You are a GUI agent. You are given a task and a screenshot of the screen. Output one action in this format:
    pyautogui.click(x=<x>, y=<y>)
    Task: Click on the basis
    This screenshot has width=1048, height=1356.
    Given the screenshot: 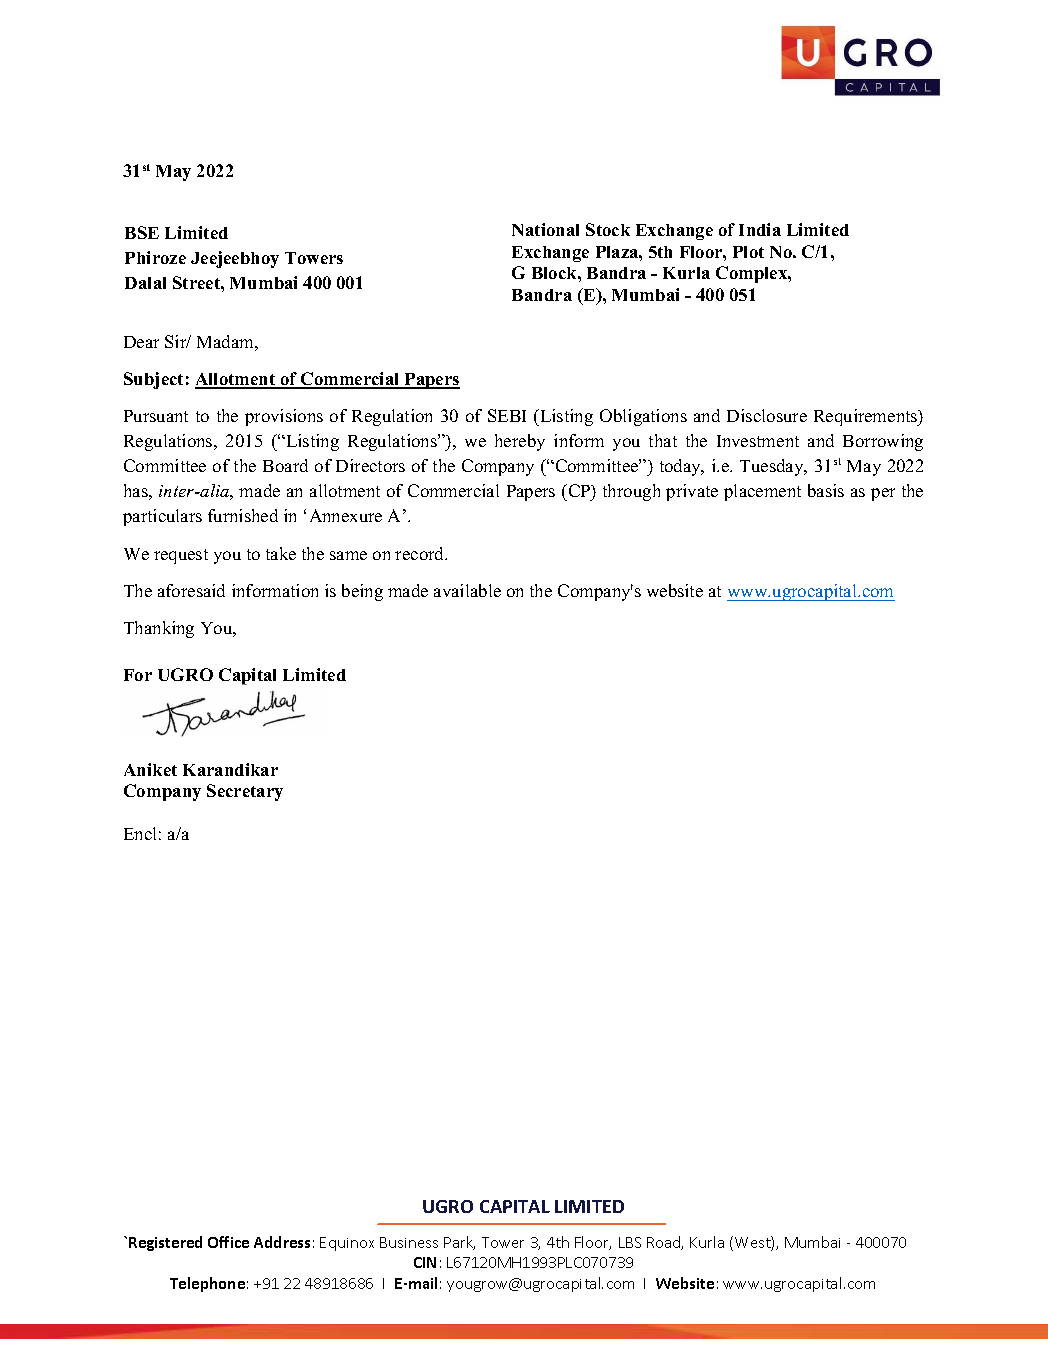 What is the action you would take?
    pyautogui.click(x=826, y=490)
